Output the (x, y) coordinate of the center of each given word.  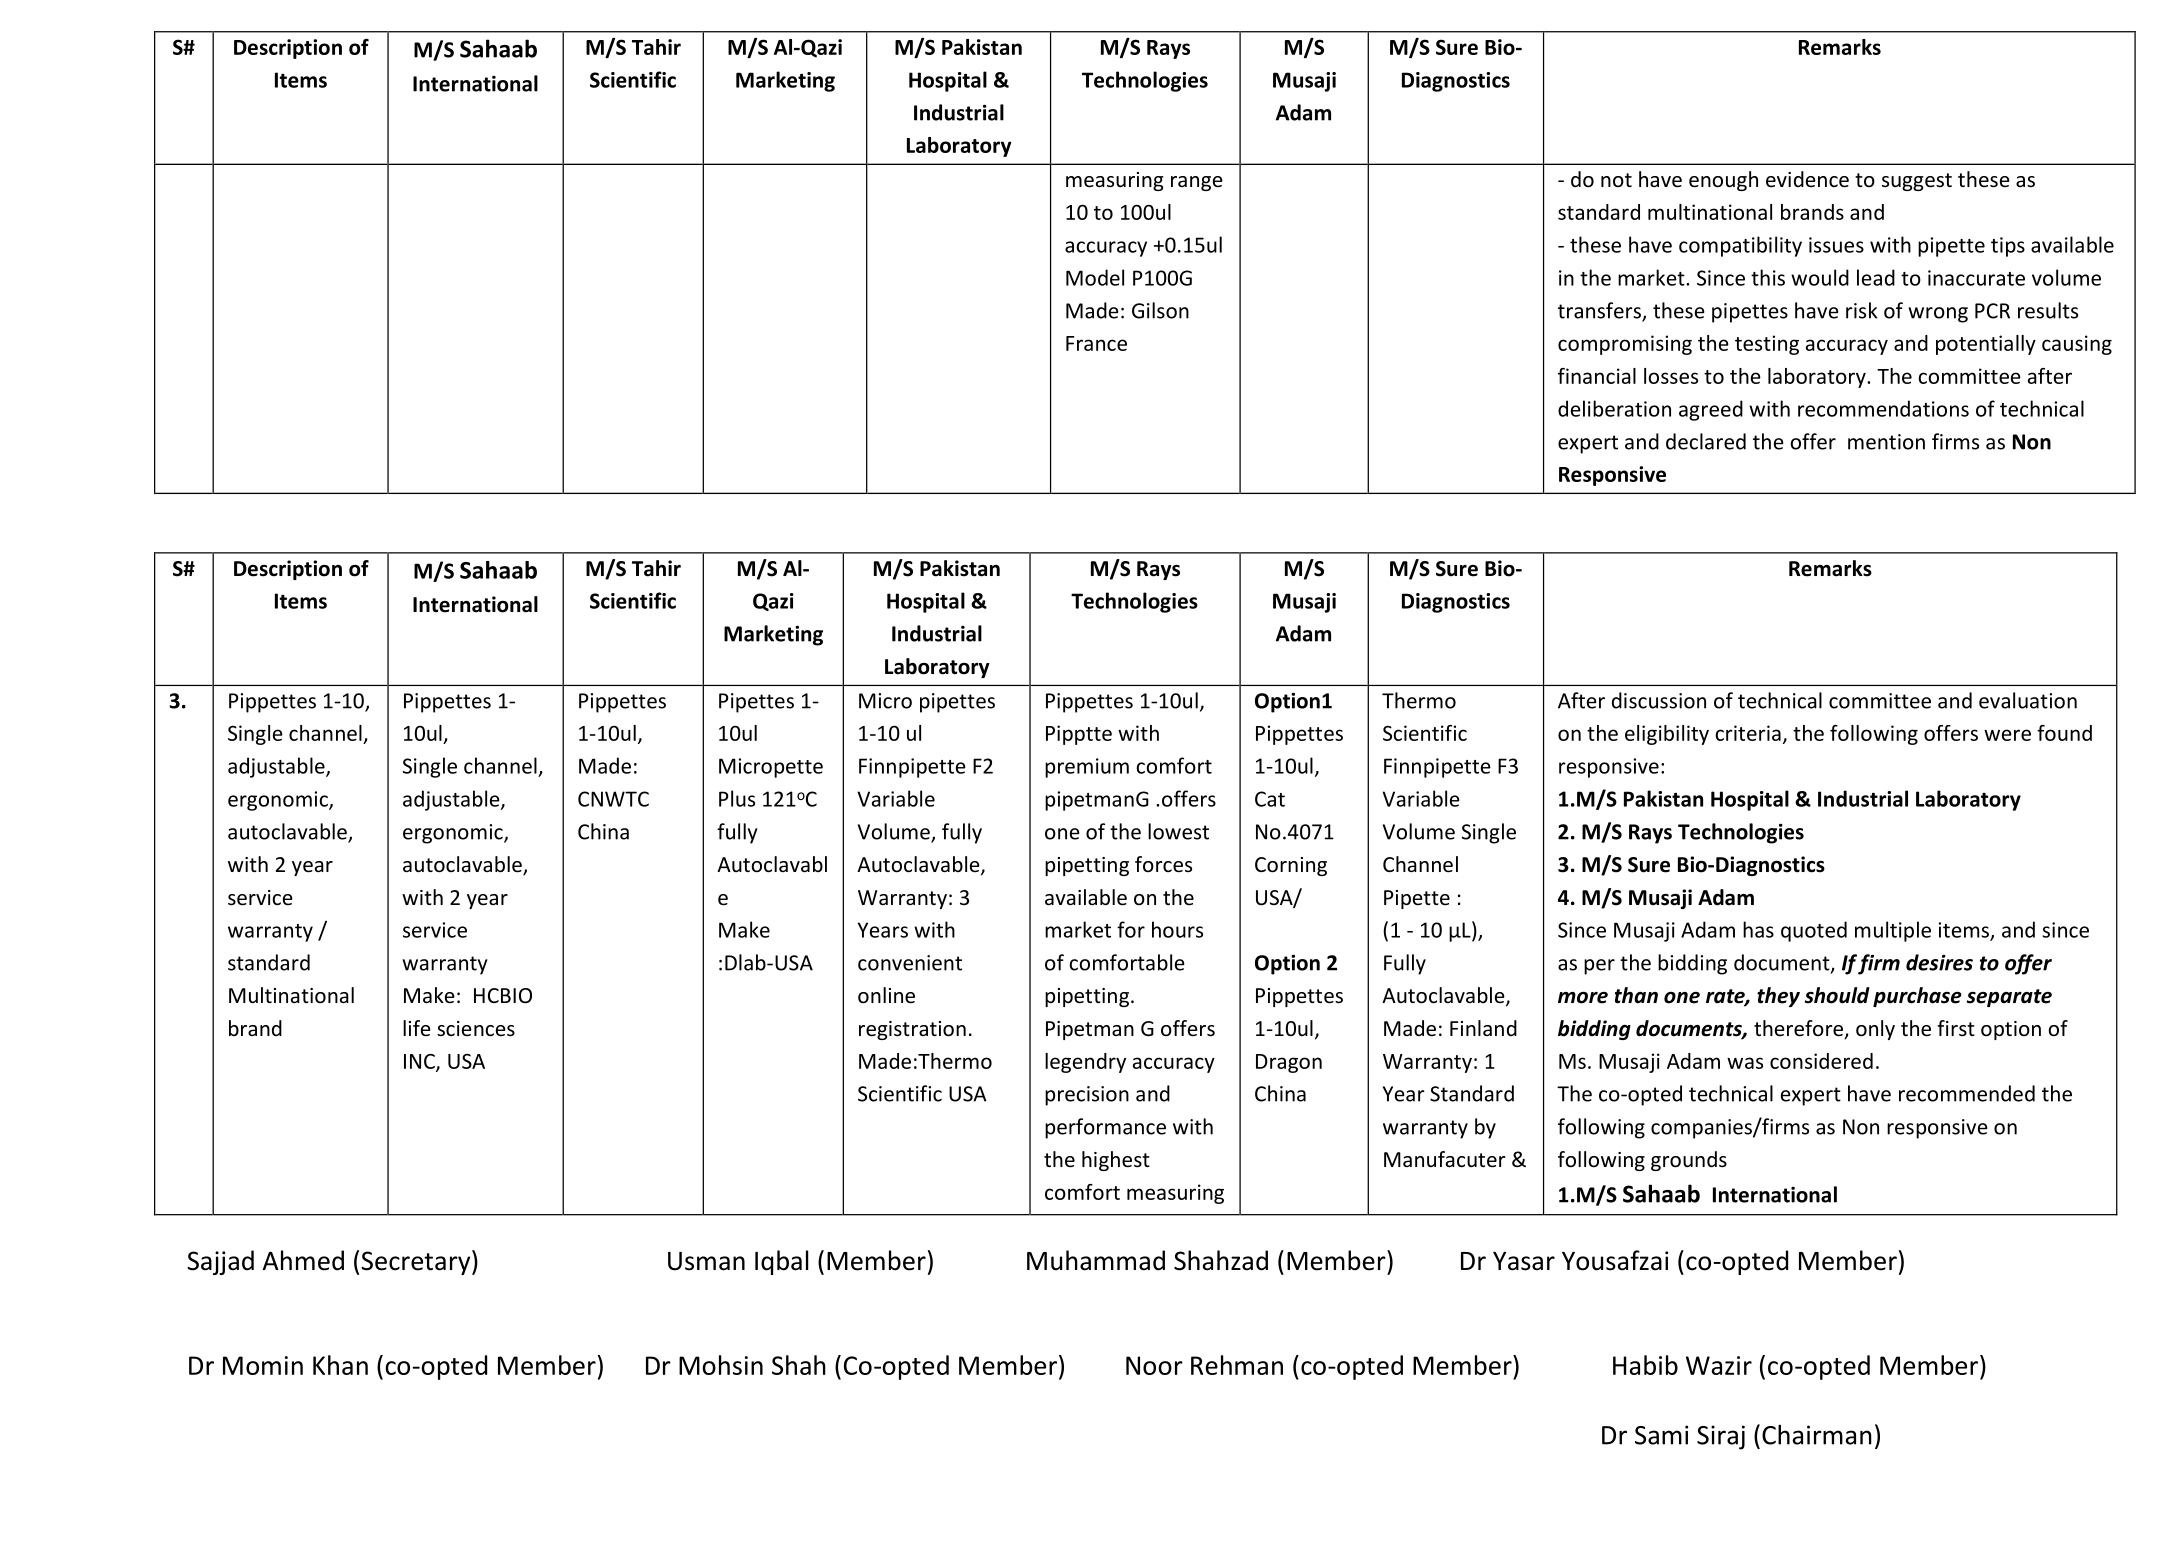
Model (1095, 277)
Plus (737, 798)
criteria (1748, 733)
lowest (1178, 831)
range (1197, 183)
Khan (340, 1365)
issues (1836, 245)
